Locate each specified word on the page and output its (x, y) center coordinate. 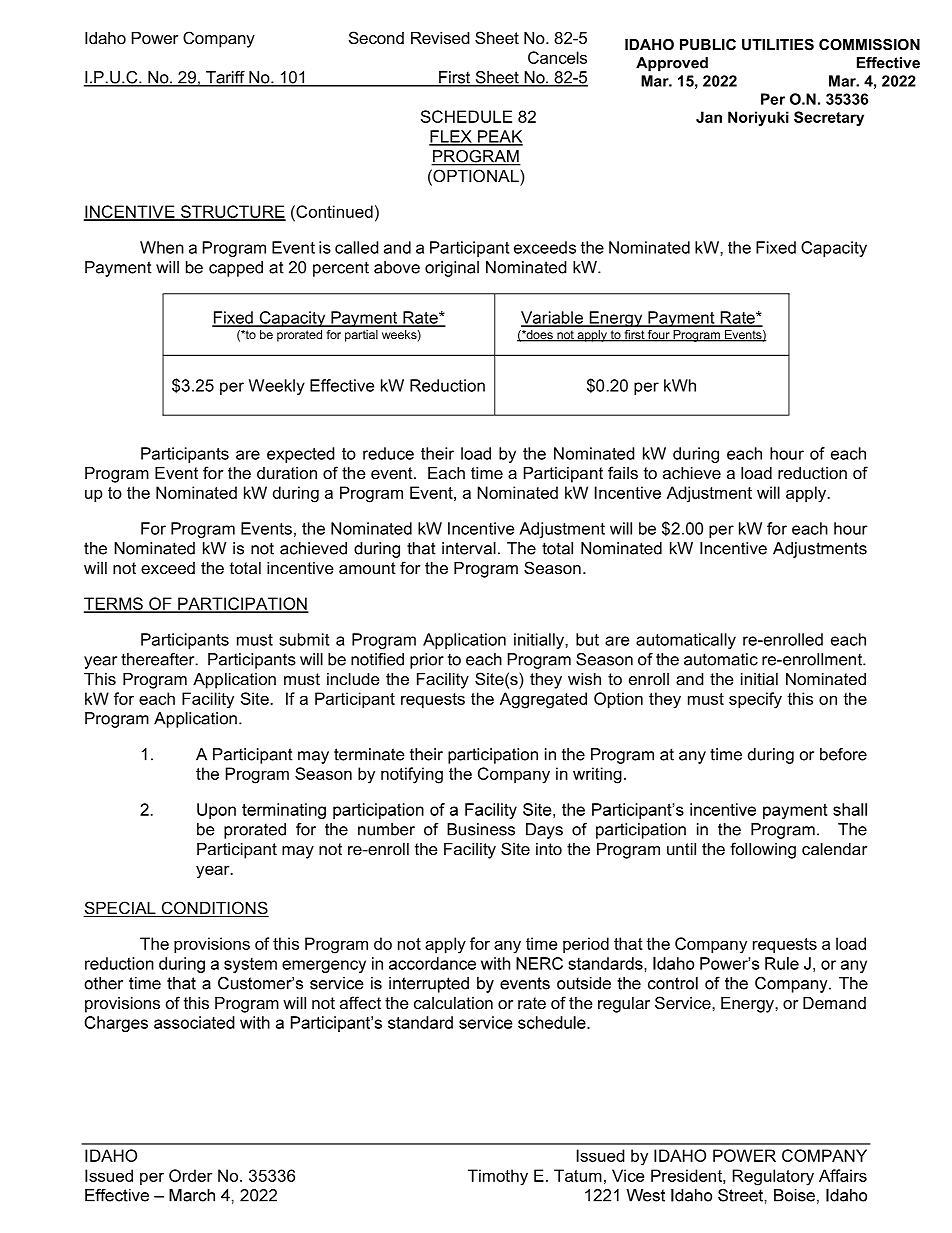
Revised (440, 38)
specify (755, 700)
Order (191, 1175)
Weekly (277, 387)
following (763, 850)
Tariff (225, 78)
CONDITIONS (214, 909)
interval (469, 548)
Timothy (498, 1177)
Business (481, 829)
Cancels (557, 57)
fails (623, 472)
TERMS (114, 604)
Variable (553, 318)
